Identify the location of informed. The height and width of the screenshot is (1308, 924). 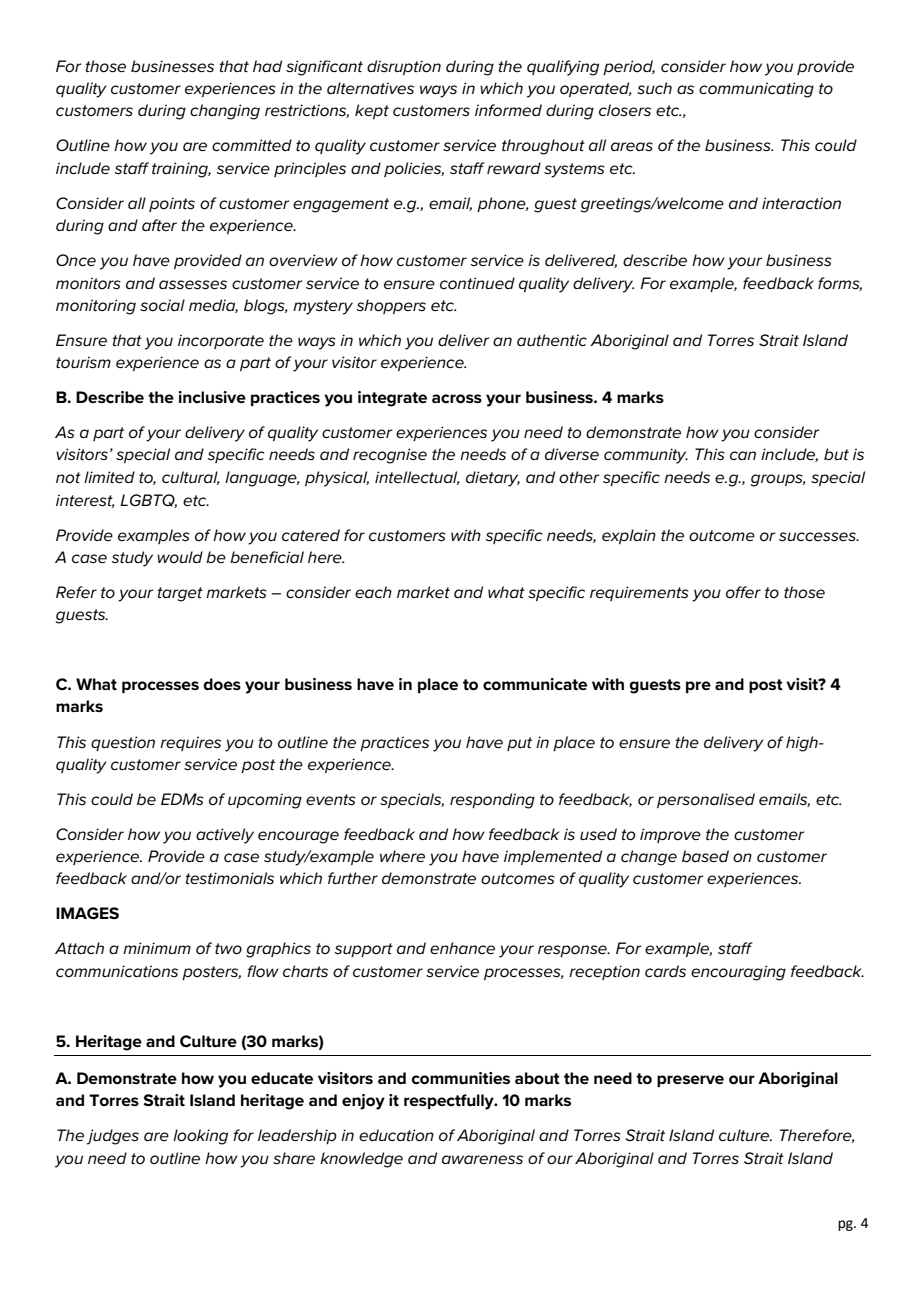
(508, 110).
